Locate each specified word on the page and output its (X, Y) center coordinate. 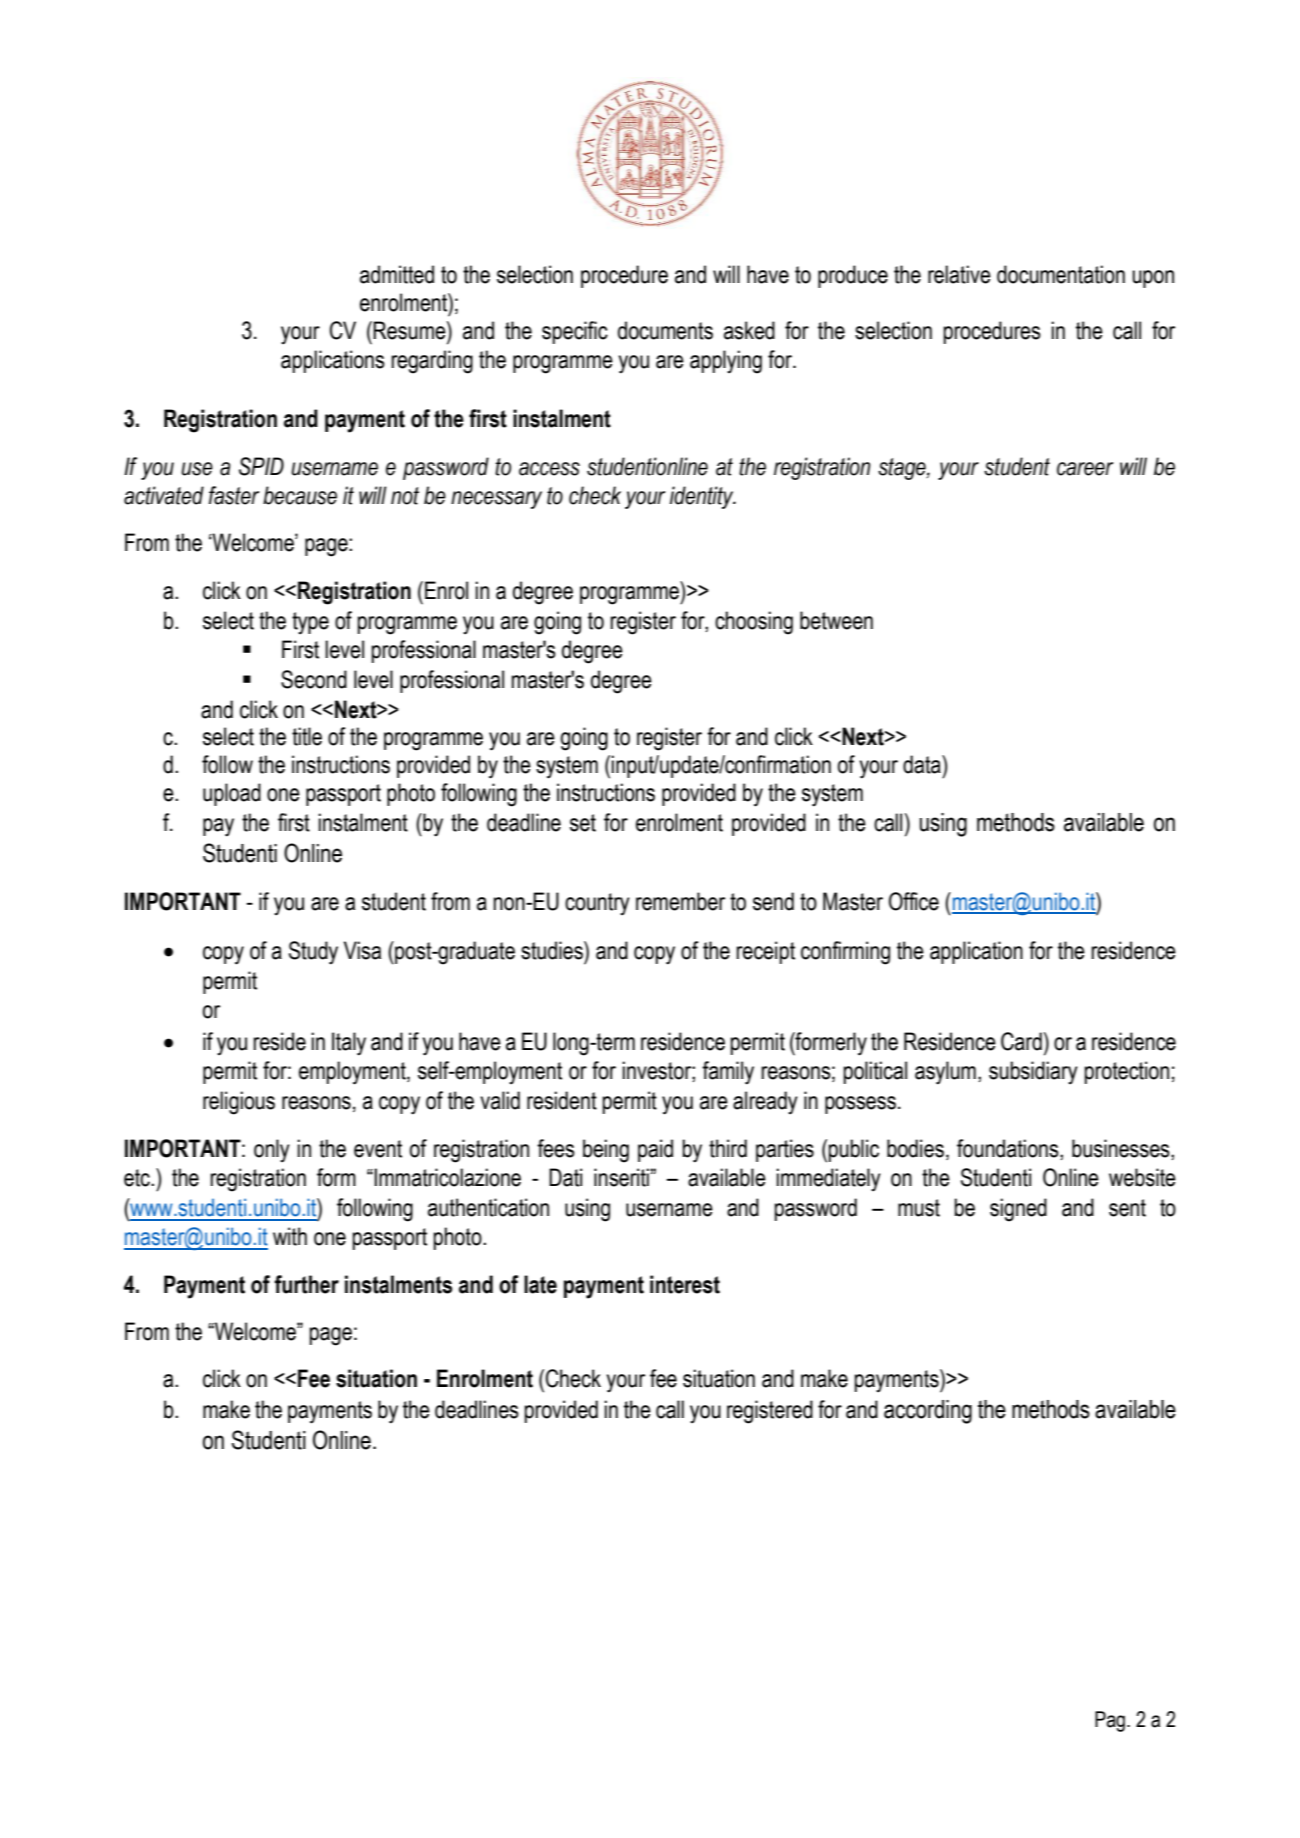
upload (232, 794)
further (306, 1284)
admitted (397, 274)
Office (914, 901)
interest (685, 1284)
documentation (1061, 274)
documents (665, 330)
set (583, 823)
